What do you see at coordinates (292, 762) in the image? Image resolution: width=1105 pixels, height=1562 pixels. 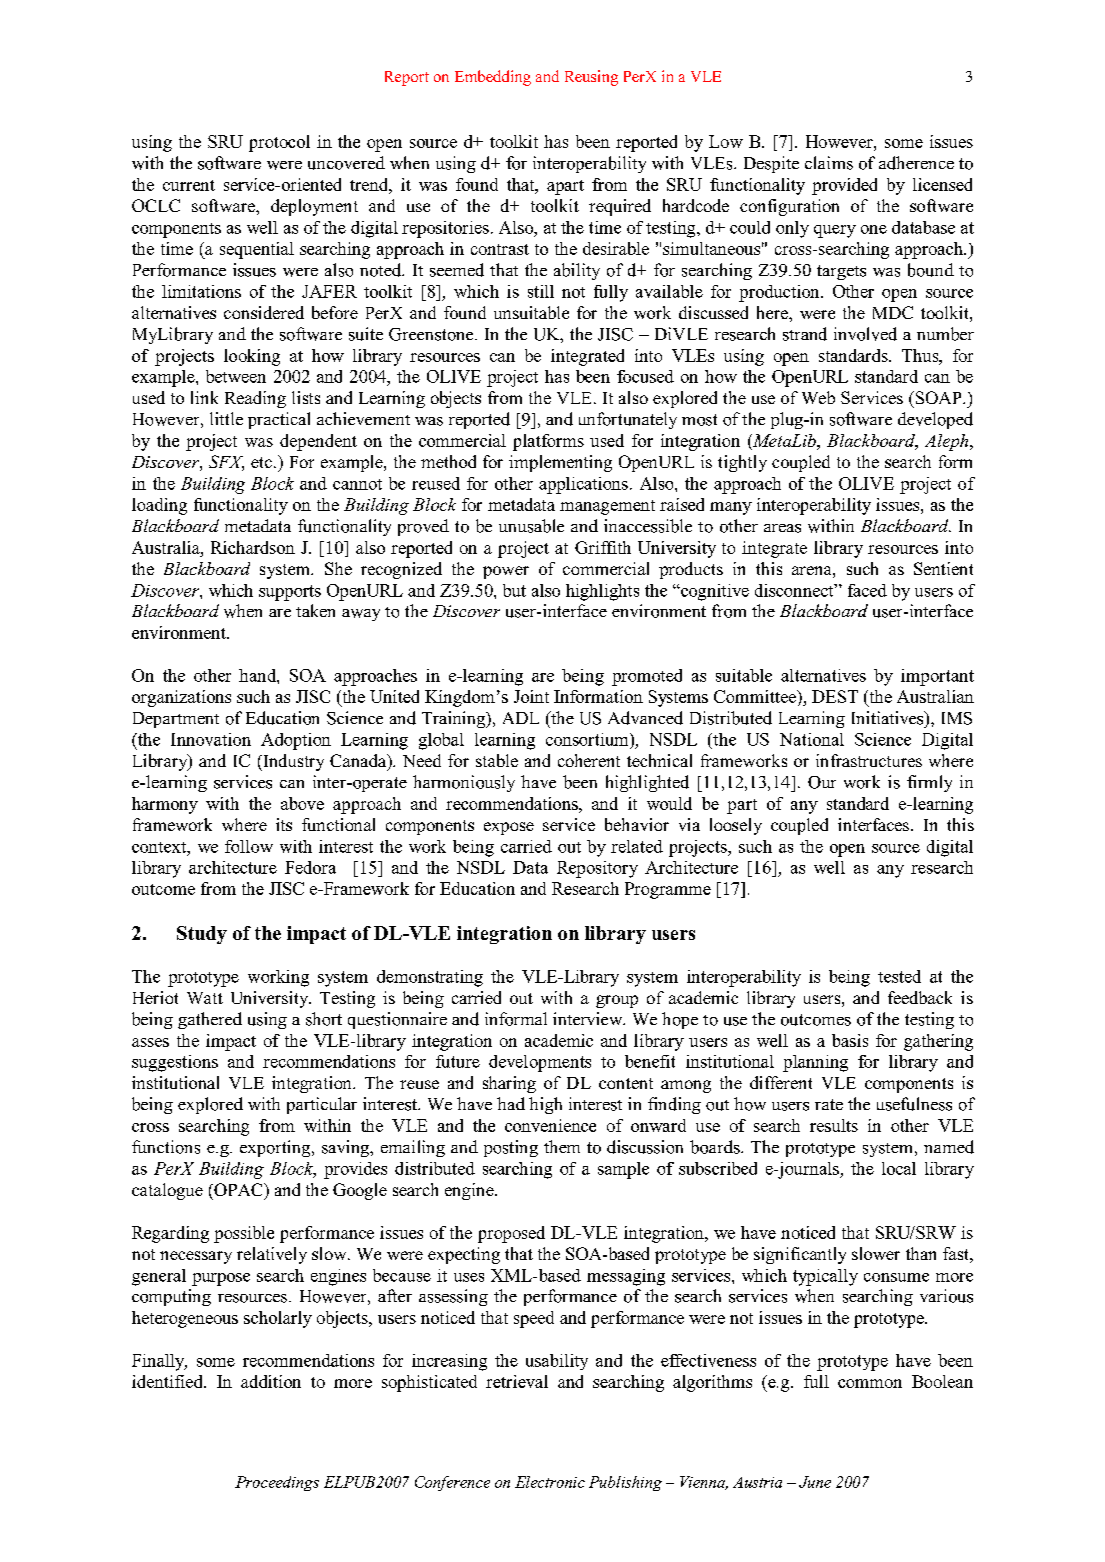 I see `Industry` at bounding box center [292, 762].
